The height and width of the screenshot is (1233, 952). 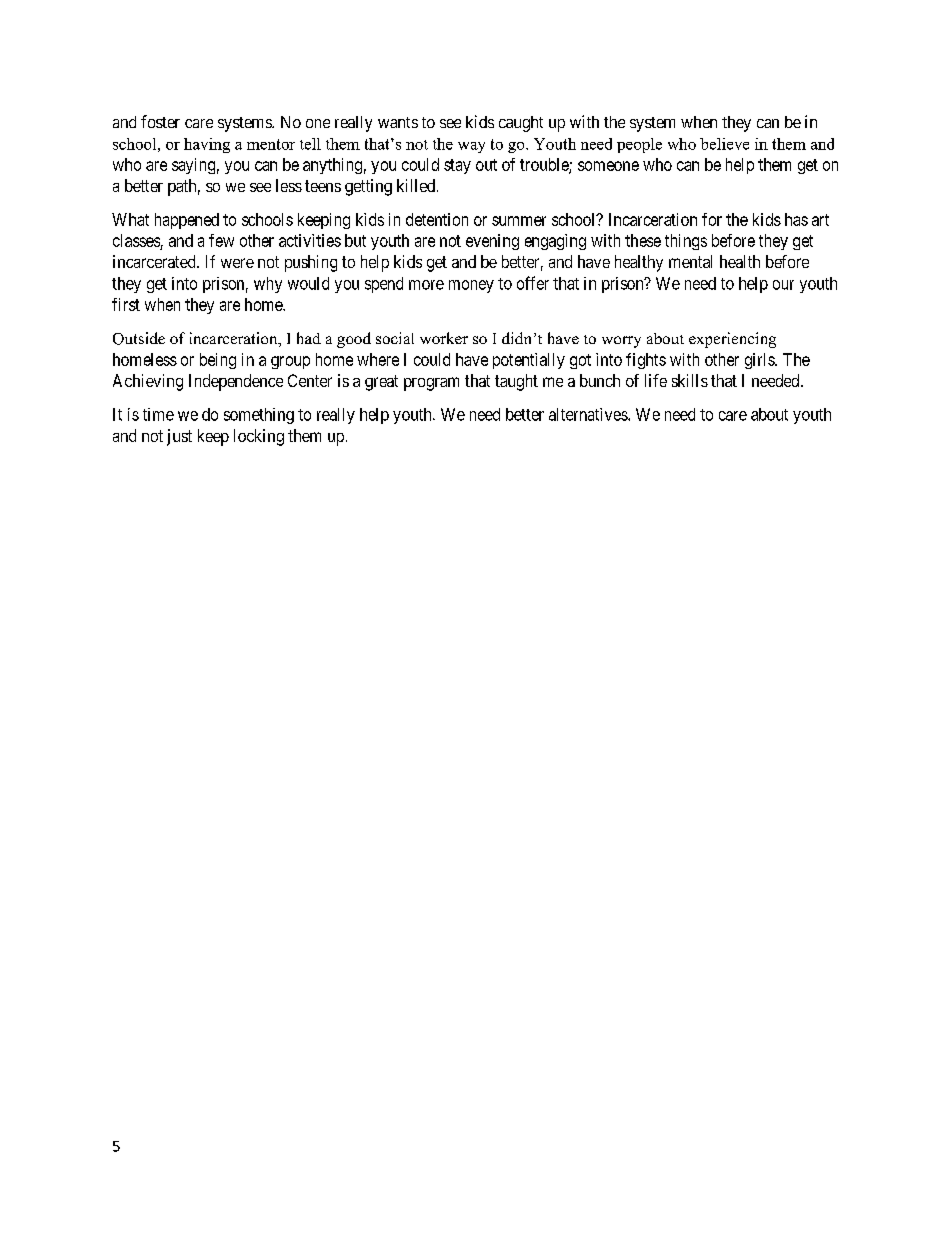 I want to click on just, so click(x=179, y=437).
